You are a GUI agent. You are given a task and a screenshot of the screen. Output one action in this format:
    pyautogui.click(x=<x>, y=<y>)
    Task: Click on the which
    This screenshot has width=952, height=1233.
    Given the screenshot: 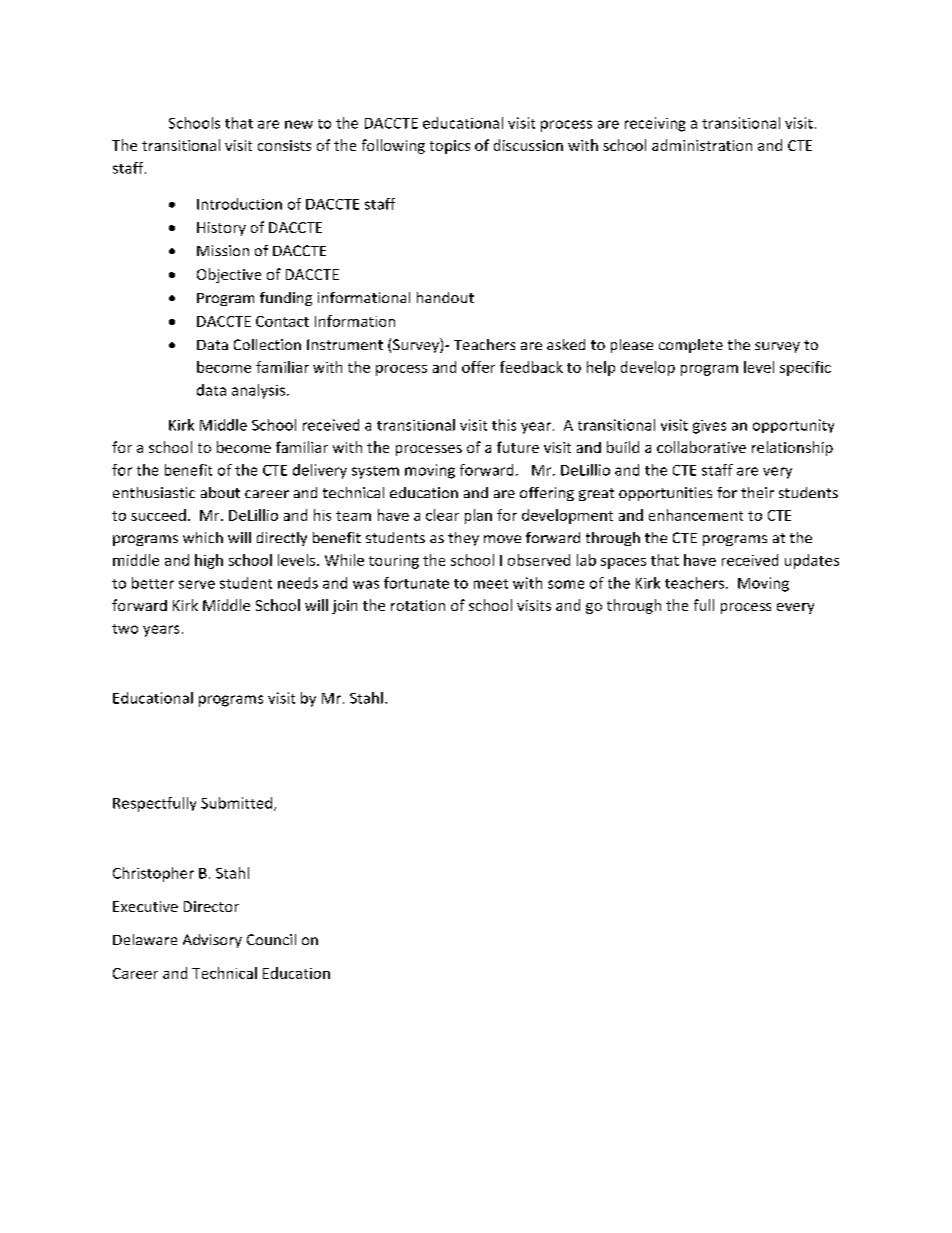 What is the action you would take?
    pyautogui.click(x=203, y=537)
